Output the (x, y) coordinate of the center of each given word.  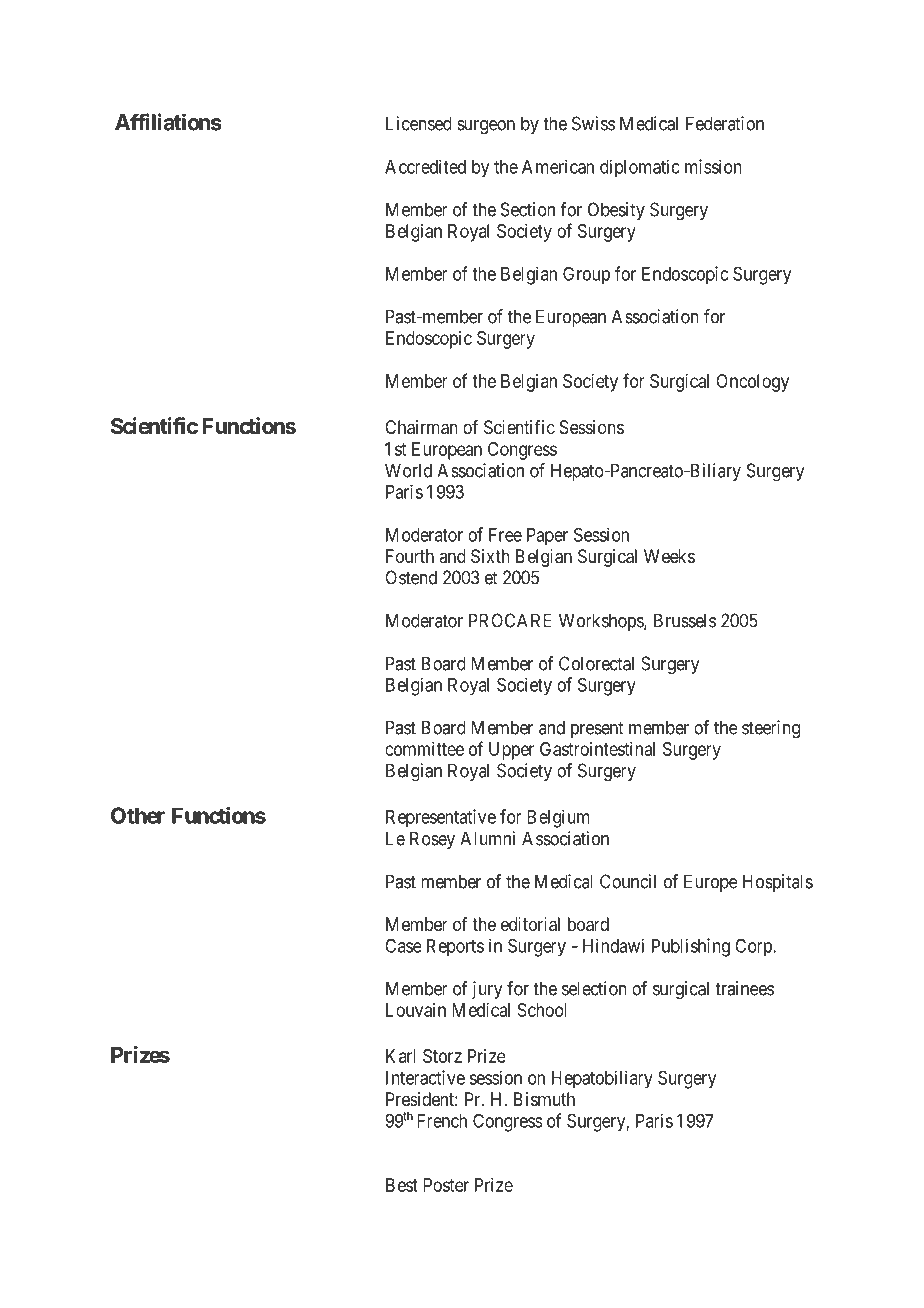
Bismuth (544, 1099)
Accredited (425, 166)
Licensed (419, 123)
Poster (446, 1185)
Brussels (685, 620)
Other (138, 815)
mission (713, 166)
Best (402, 1185)
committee (424, 749)
